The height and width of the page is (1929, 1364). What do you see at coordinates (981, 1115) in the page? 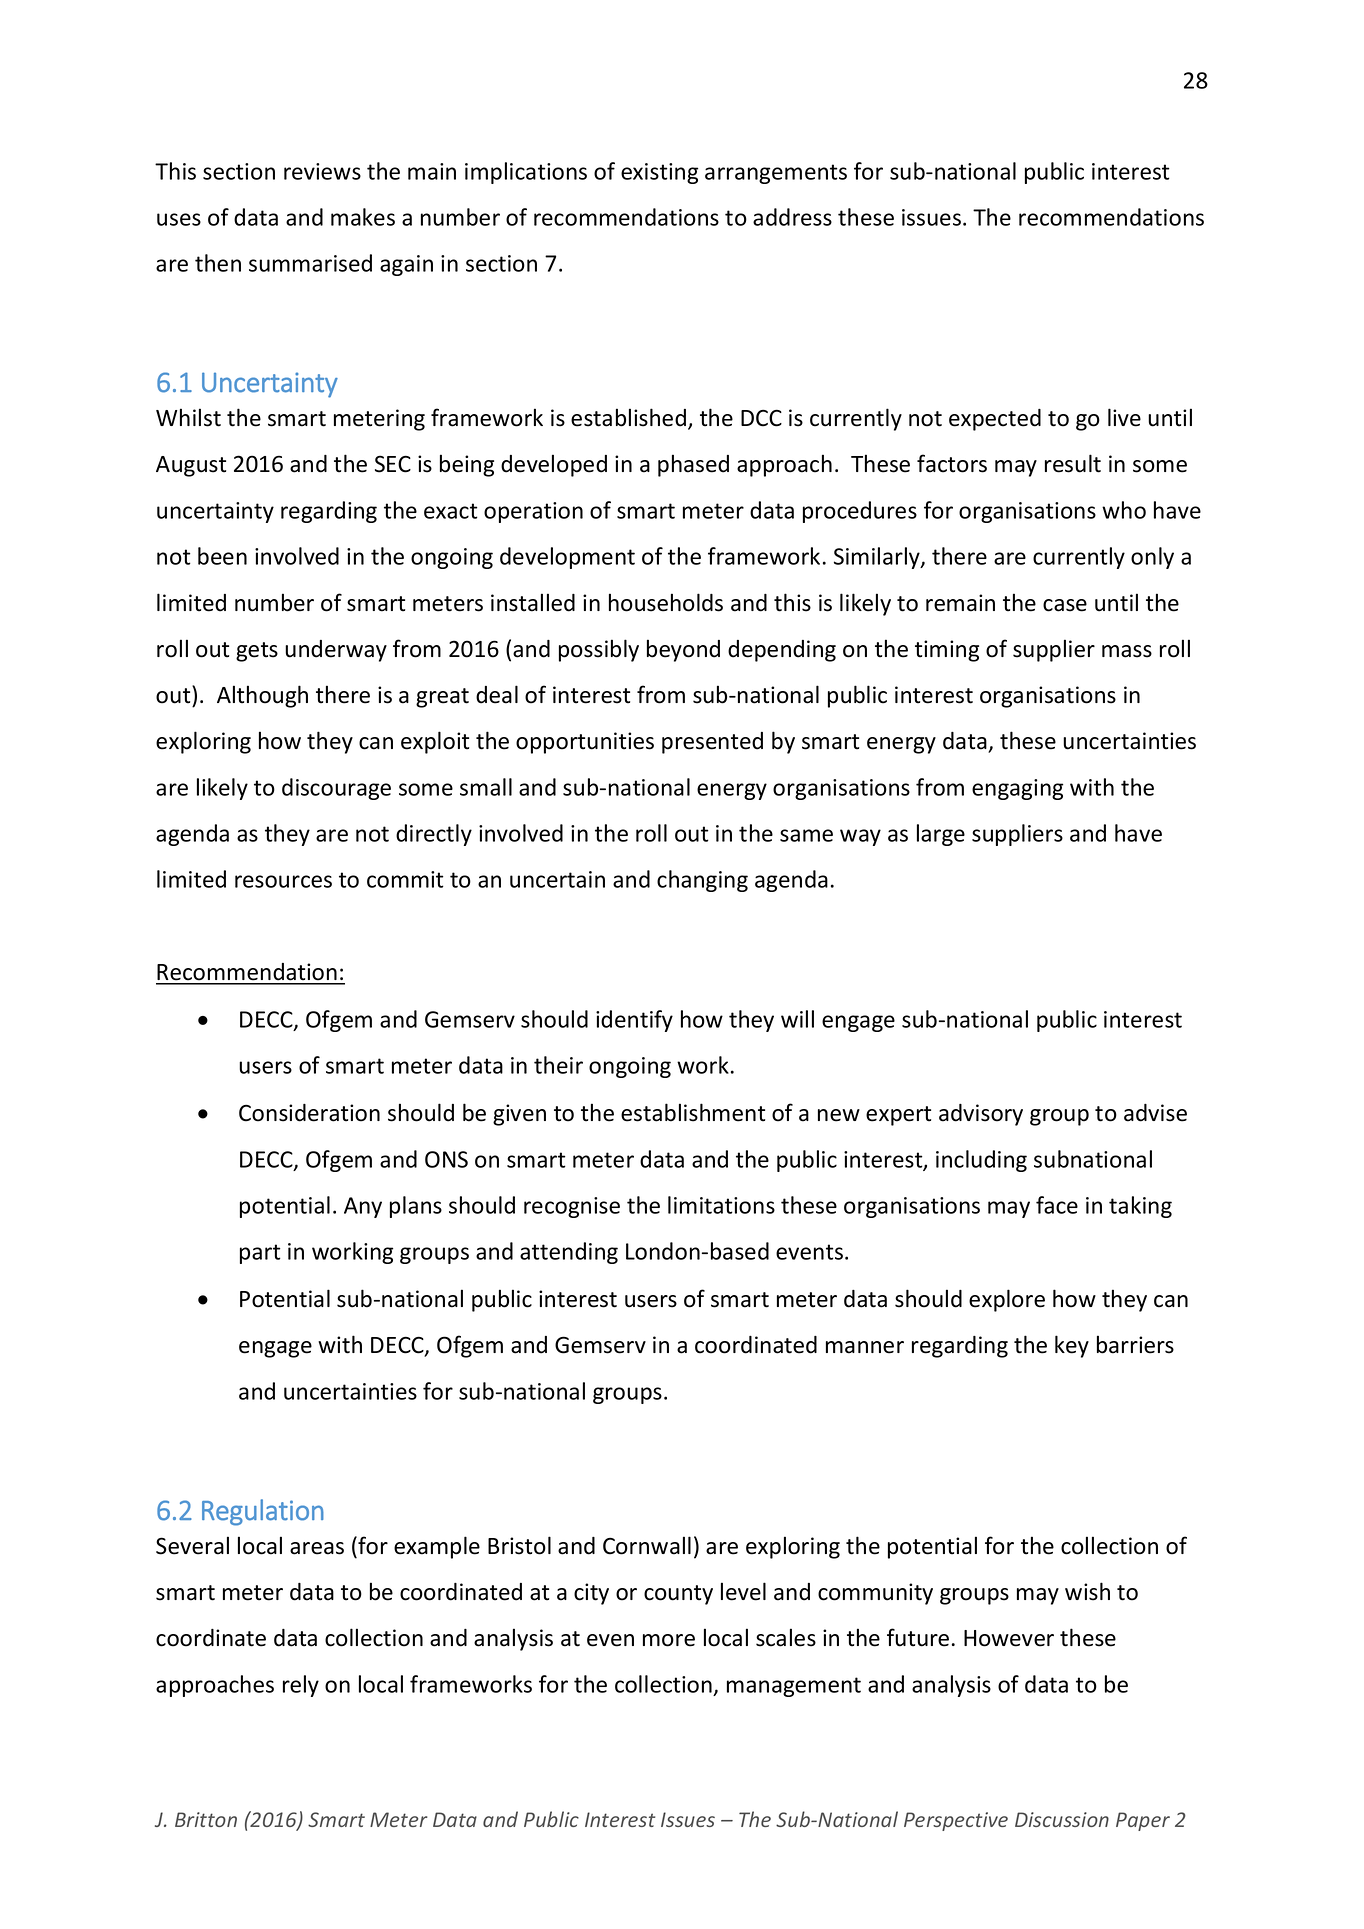
I see `advisory` at bounding box center [981, 1115].
